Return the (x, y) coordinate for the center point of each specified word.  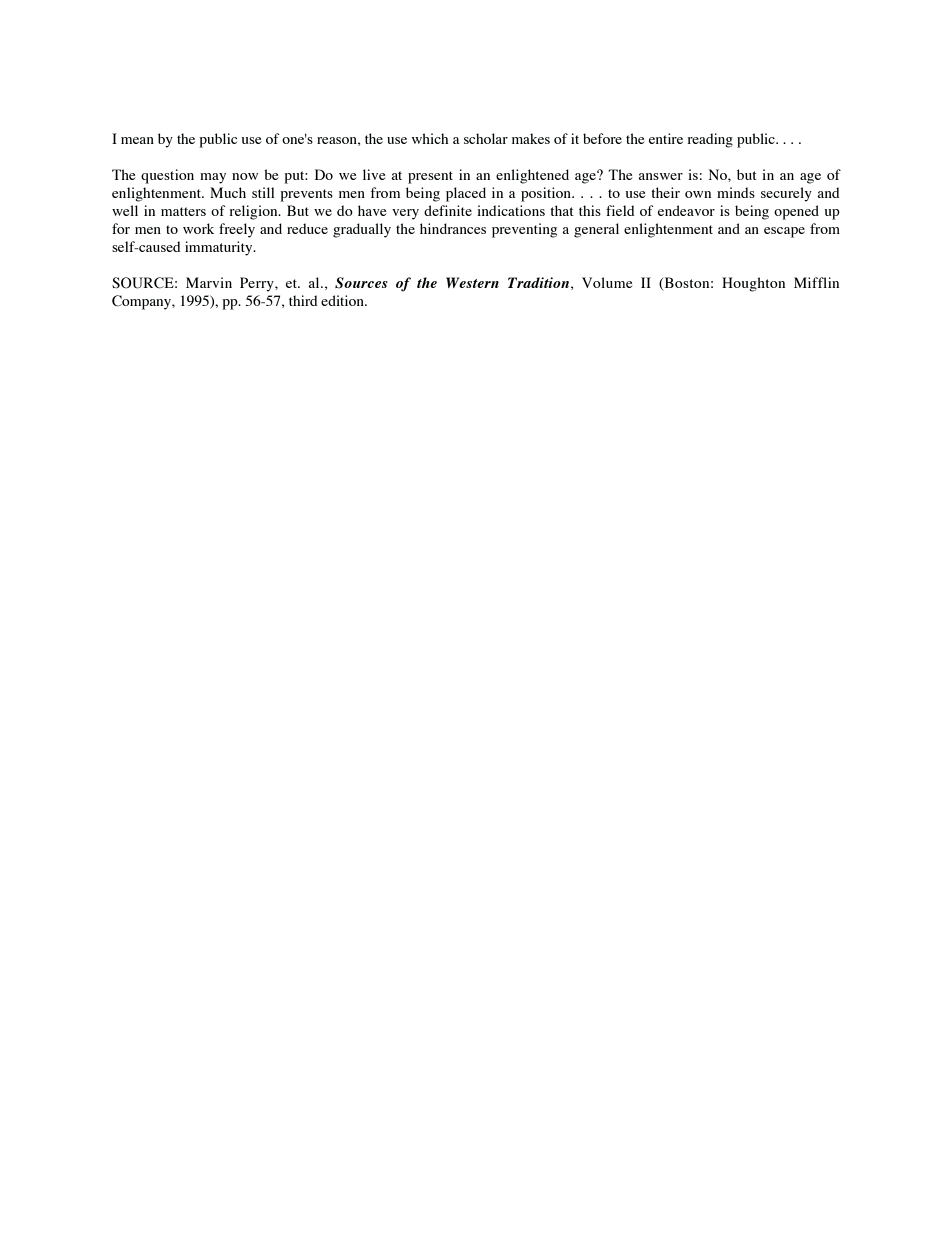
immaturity (220, 248)
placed (466, 194)
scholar (486, 138)
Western (472, 282)
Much (228, 192)
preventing (524, 230)
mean (137, 140)
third (303, 300)
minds (736, 192)
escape (784, 232)
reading (710, 140)
